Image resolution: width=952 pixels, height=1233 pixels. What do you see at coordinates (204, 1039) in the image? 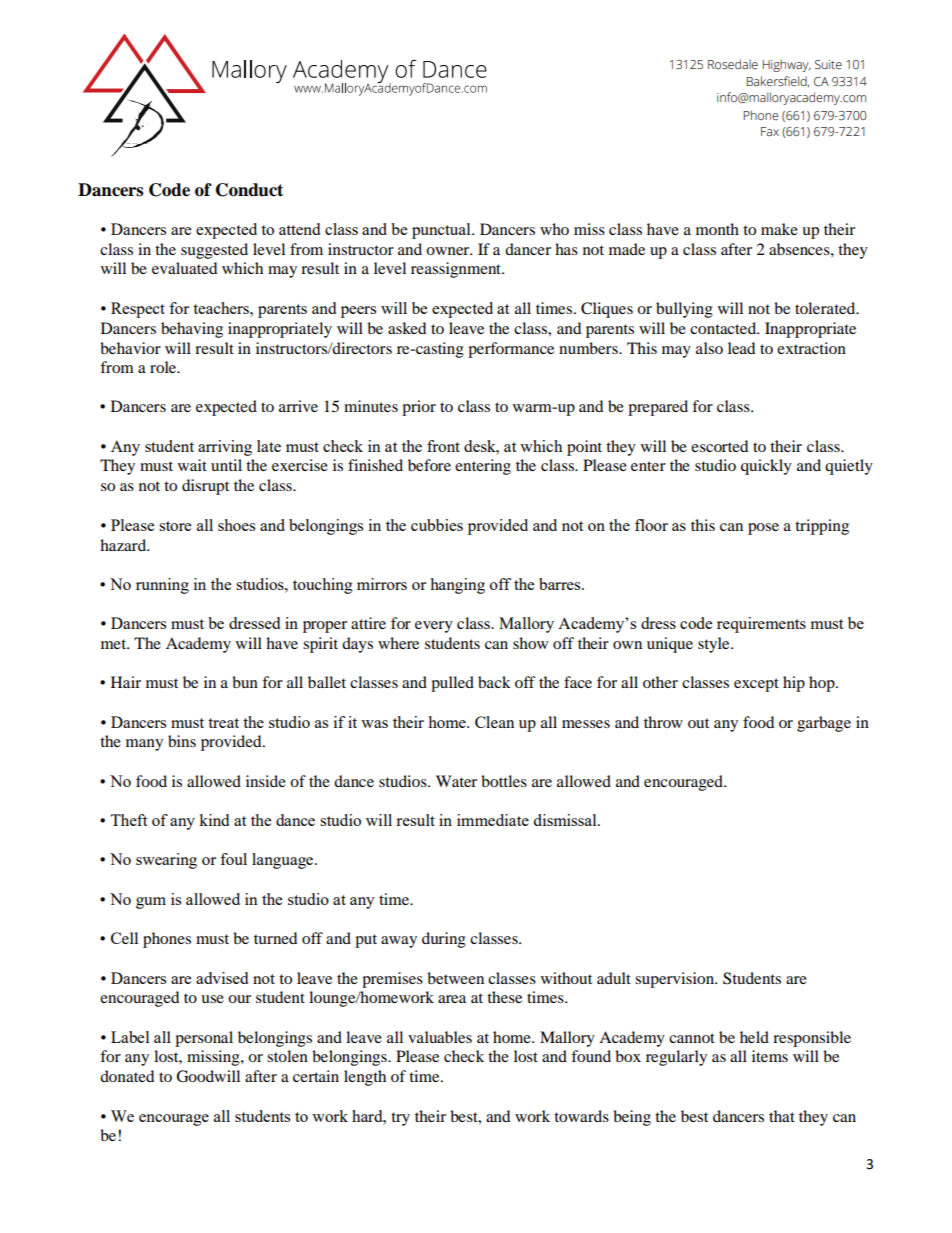
I see `personal` at bounding box center [204, 1039].
